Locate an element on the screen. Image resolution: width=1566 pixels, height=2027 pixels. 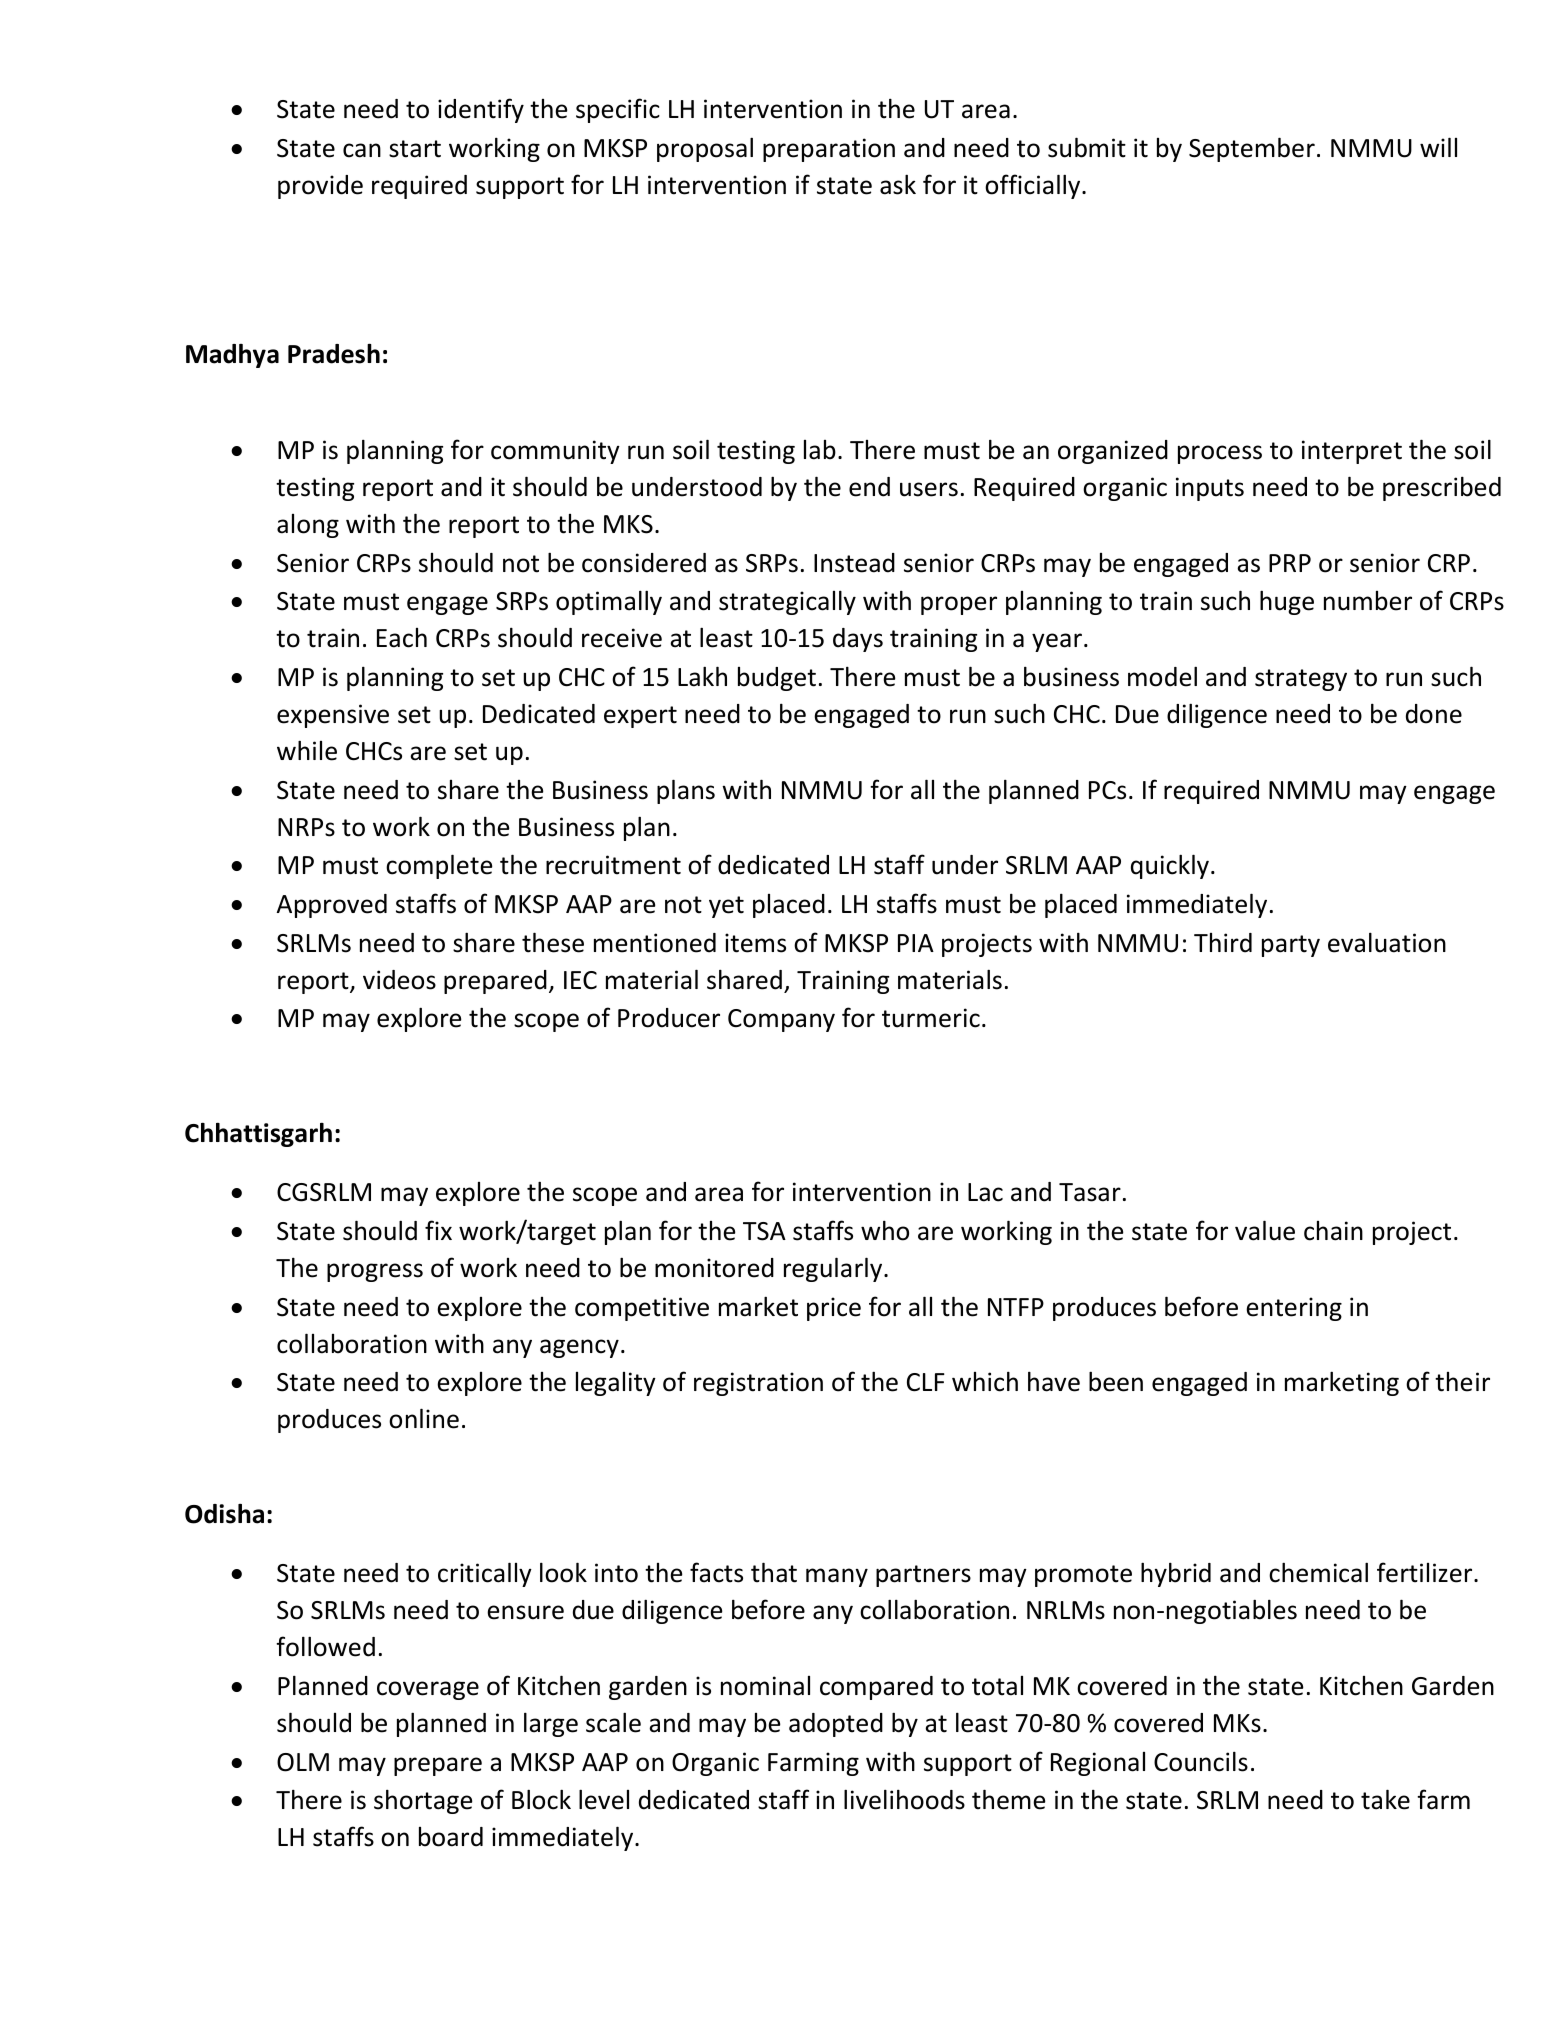
chemical is located at coordinates (1318, 1572).
